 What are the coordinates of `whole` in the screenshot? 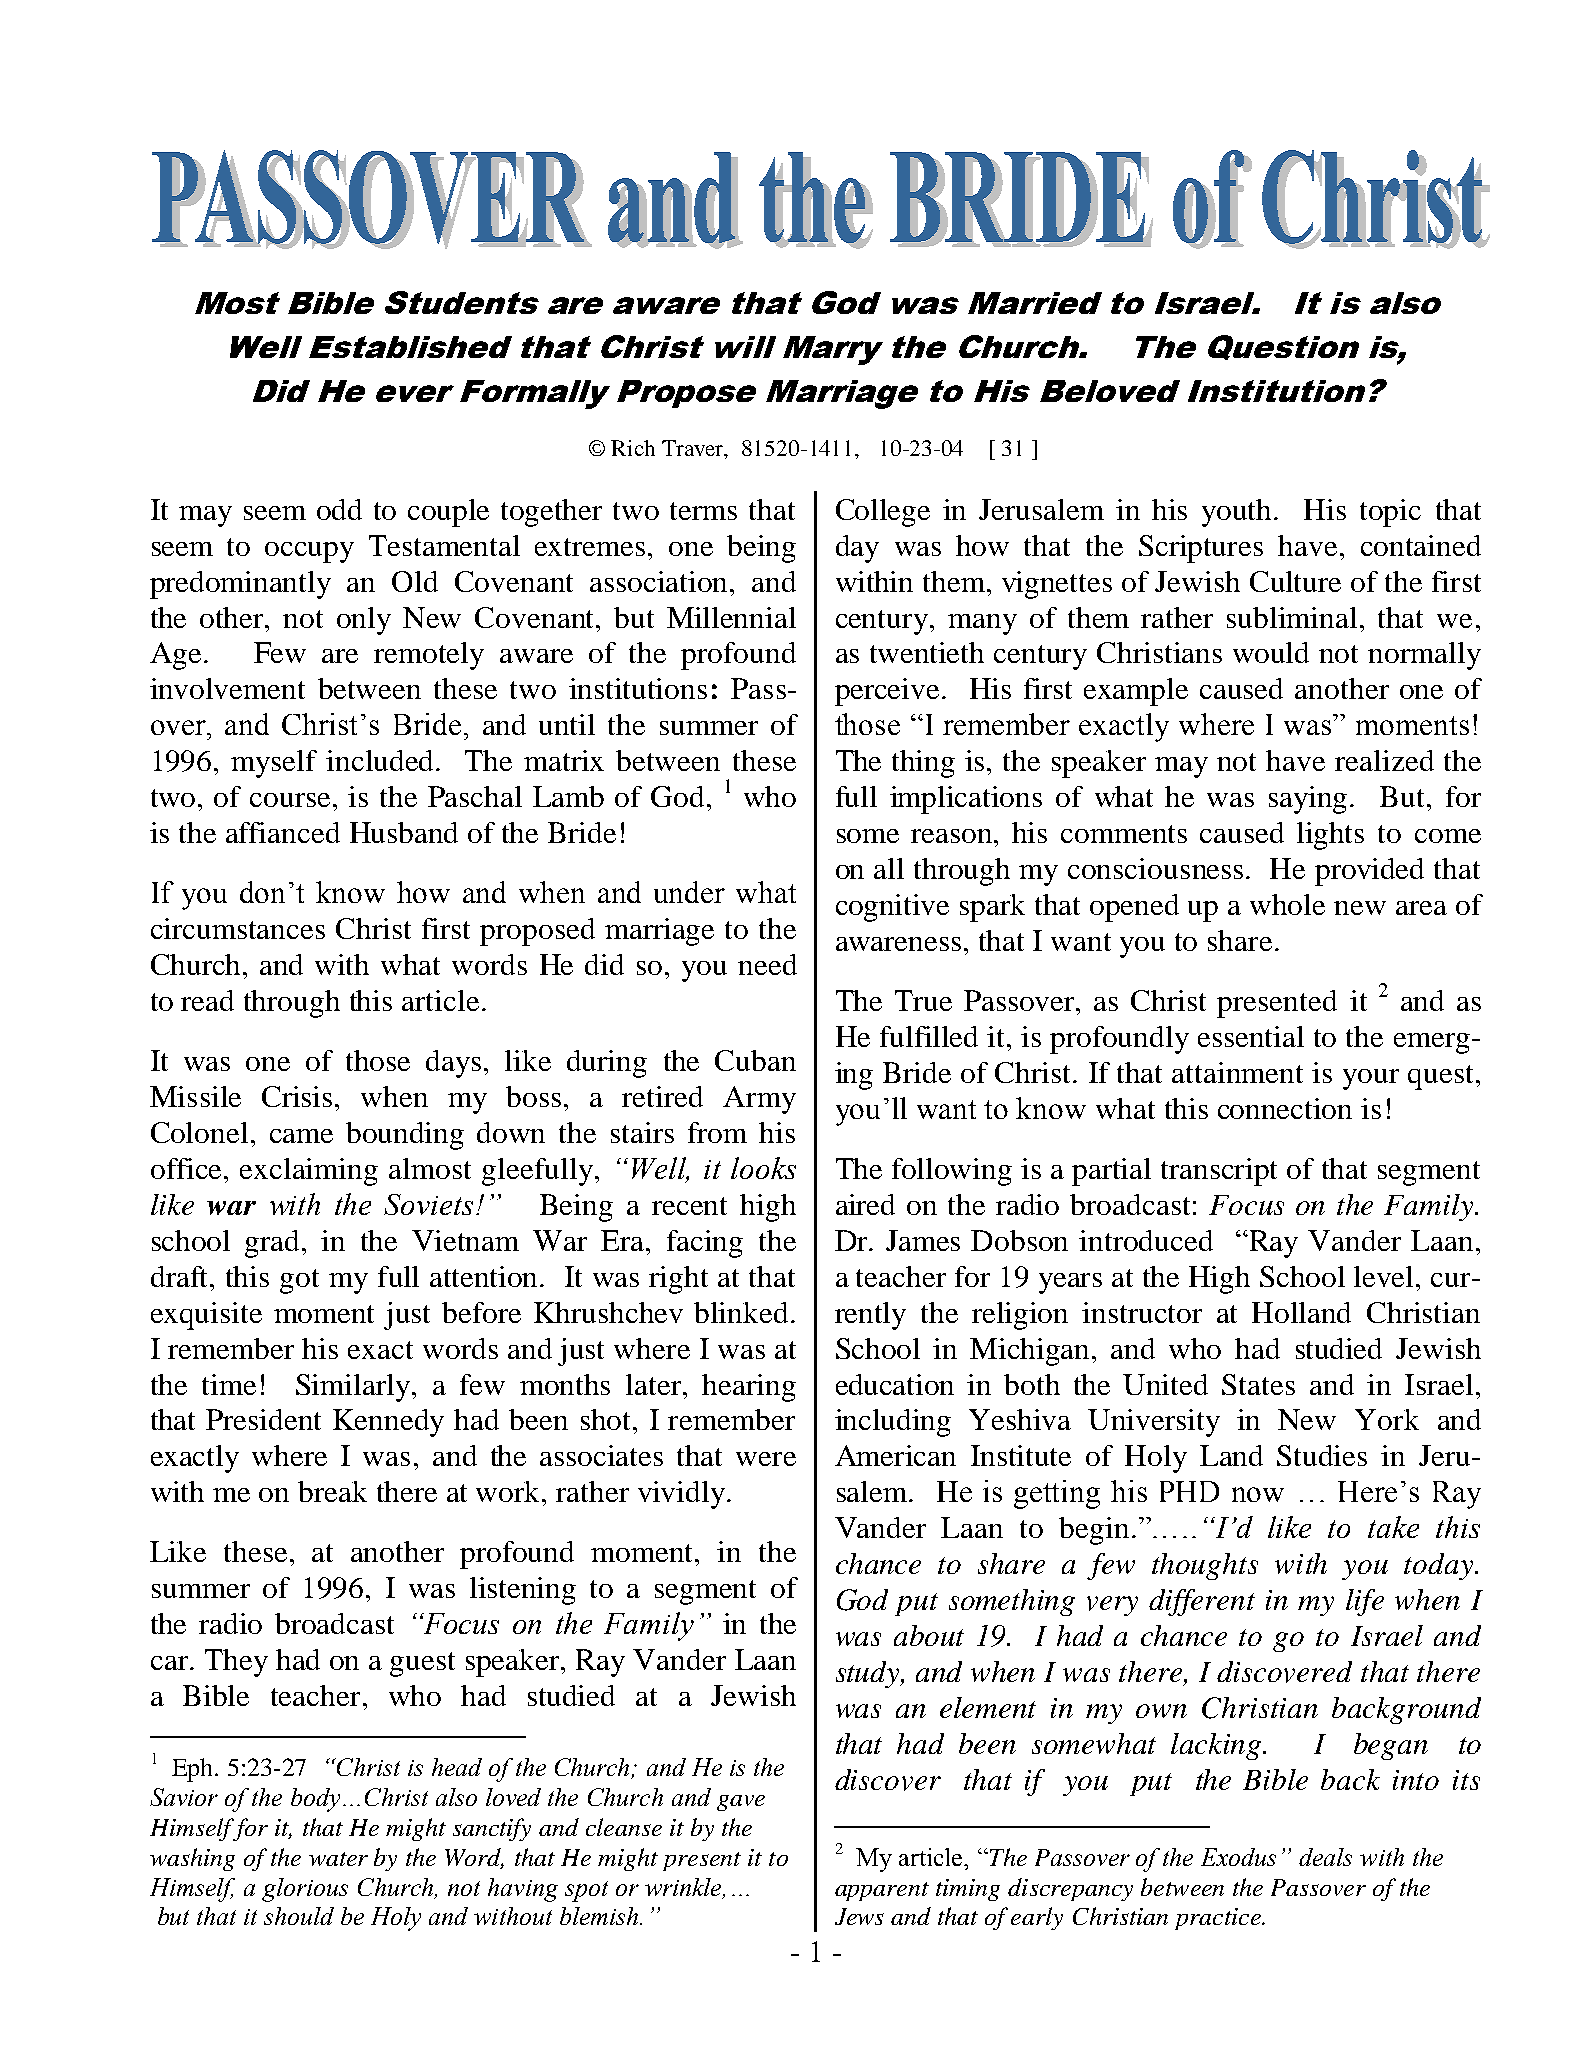 It's located at (1287, 904).
